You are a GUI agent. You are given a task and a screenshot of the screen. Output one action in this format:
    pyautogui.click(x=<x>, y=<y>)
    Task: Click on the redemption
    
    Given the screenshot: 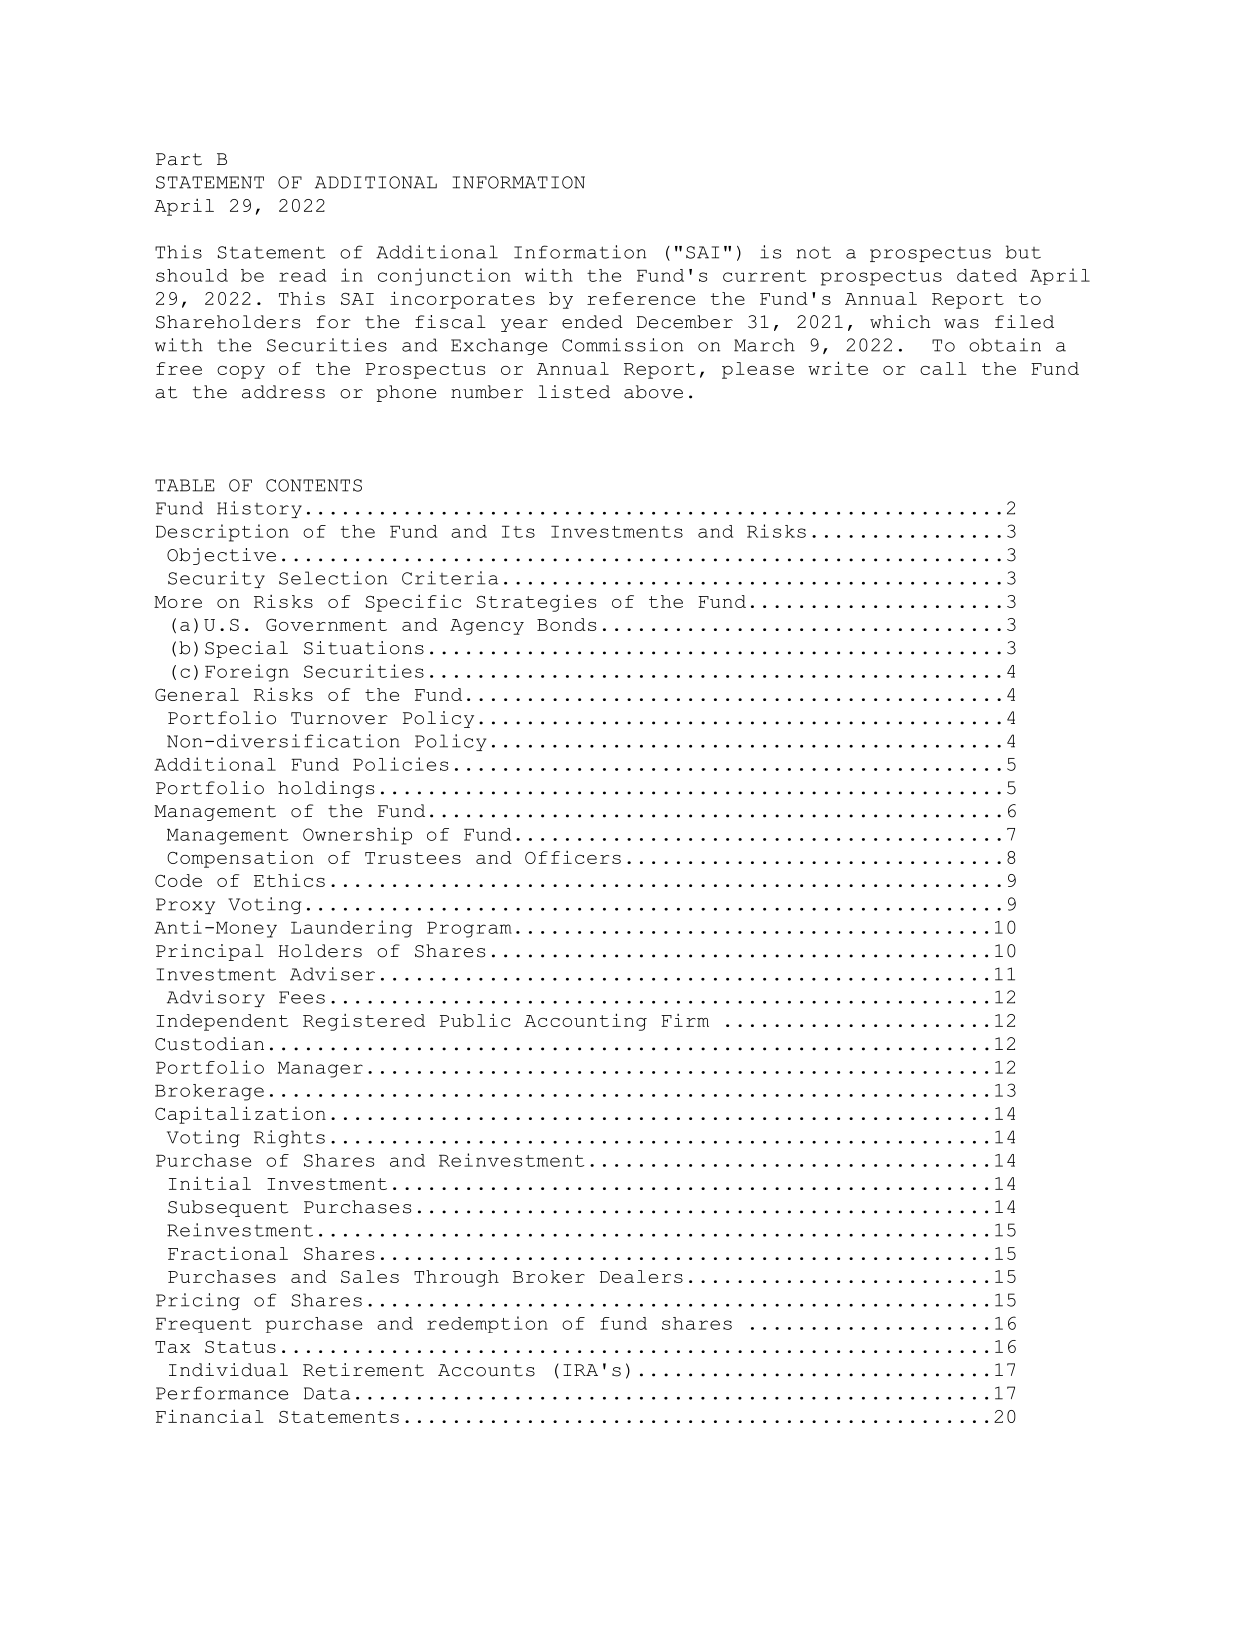 What is the action you would take?
    pyautogui.click(x=487, y=1324)
